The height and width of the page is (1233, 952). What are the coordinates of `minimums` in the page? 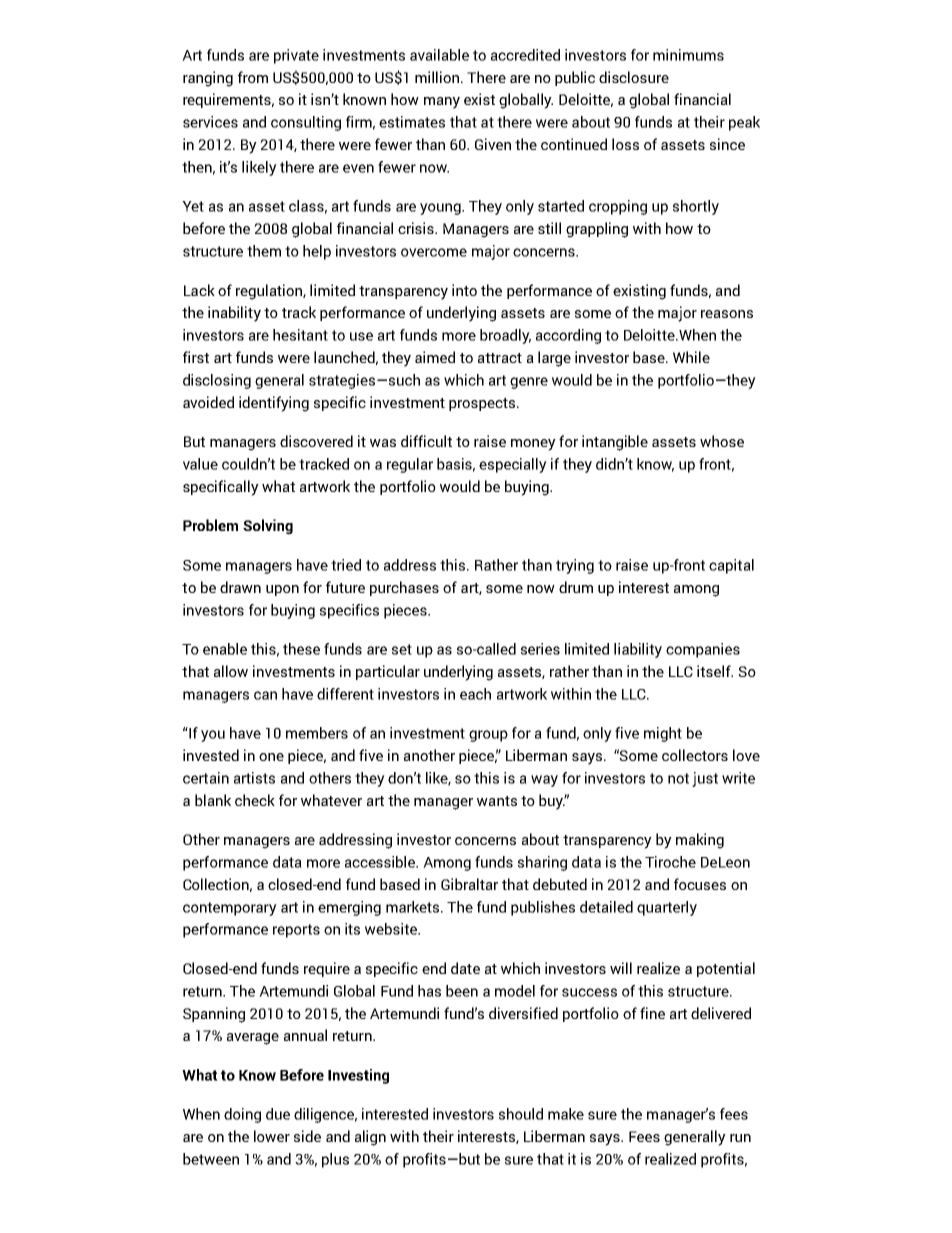 It's located at (688, 55).
